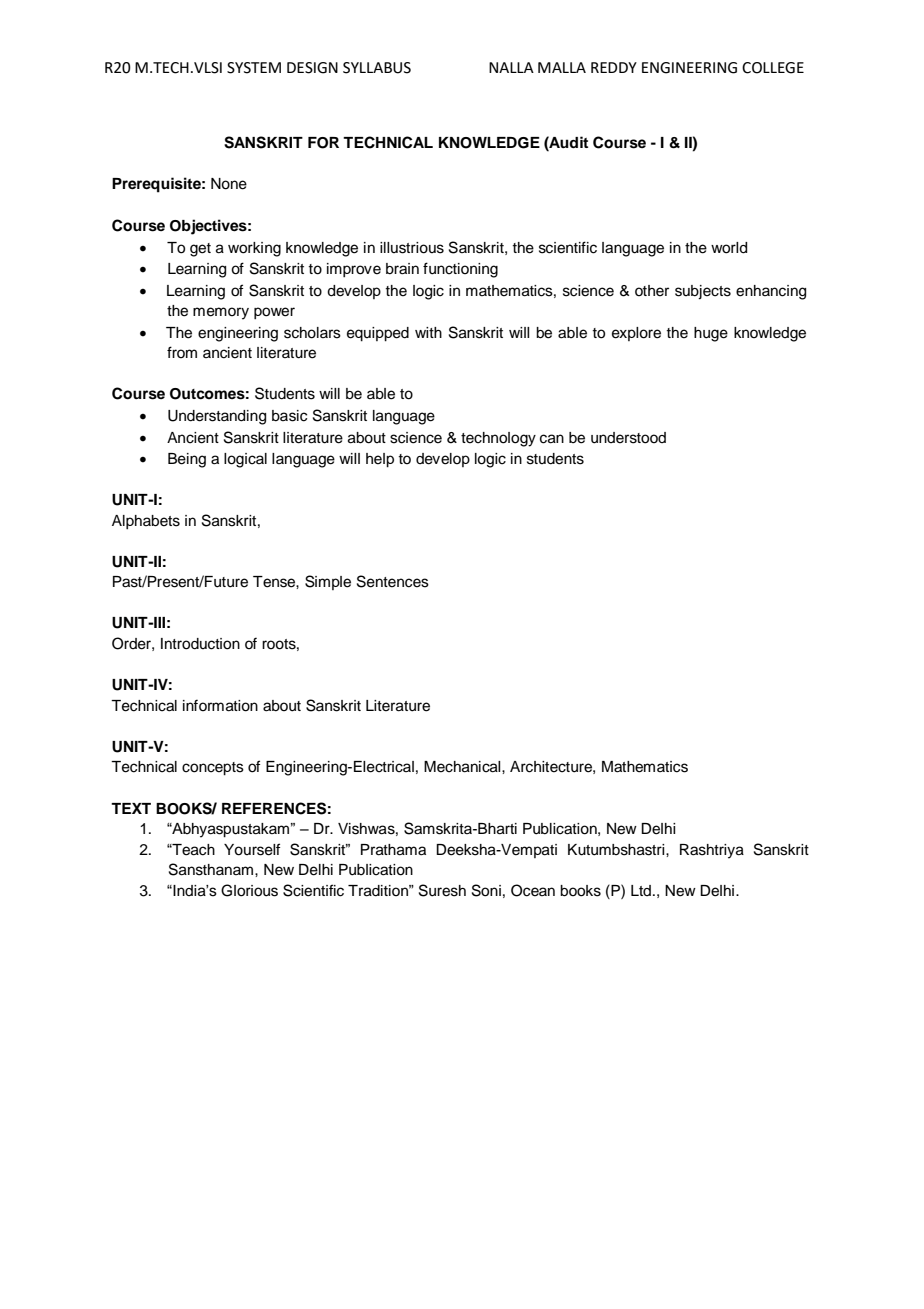  Describe the element at coordinates (252, 849) in the page. I see `Yourself` at that location.
